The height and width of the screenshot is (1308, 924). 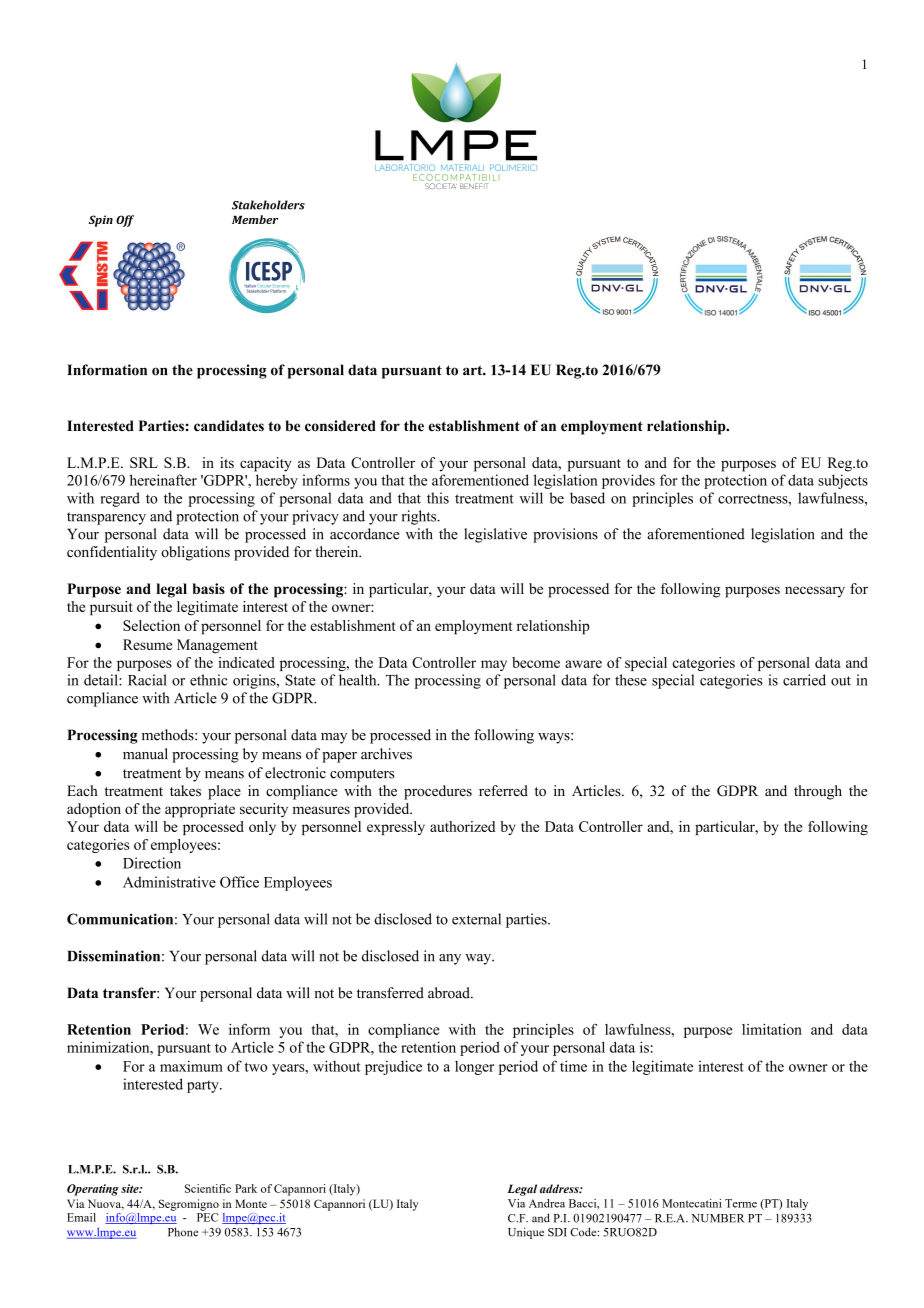 What do you see at coordinates (195, 553) in the screenshot?
I see `obligations` at bounding box center [195, 553].
